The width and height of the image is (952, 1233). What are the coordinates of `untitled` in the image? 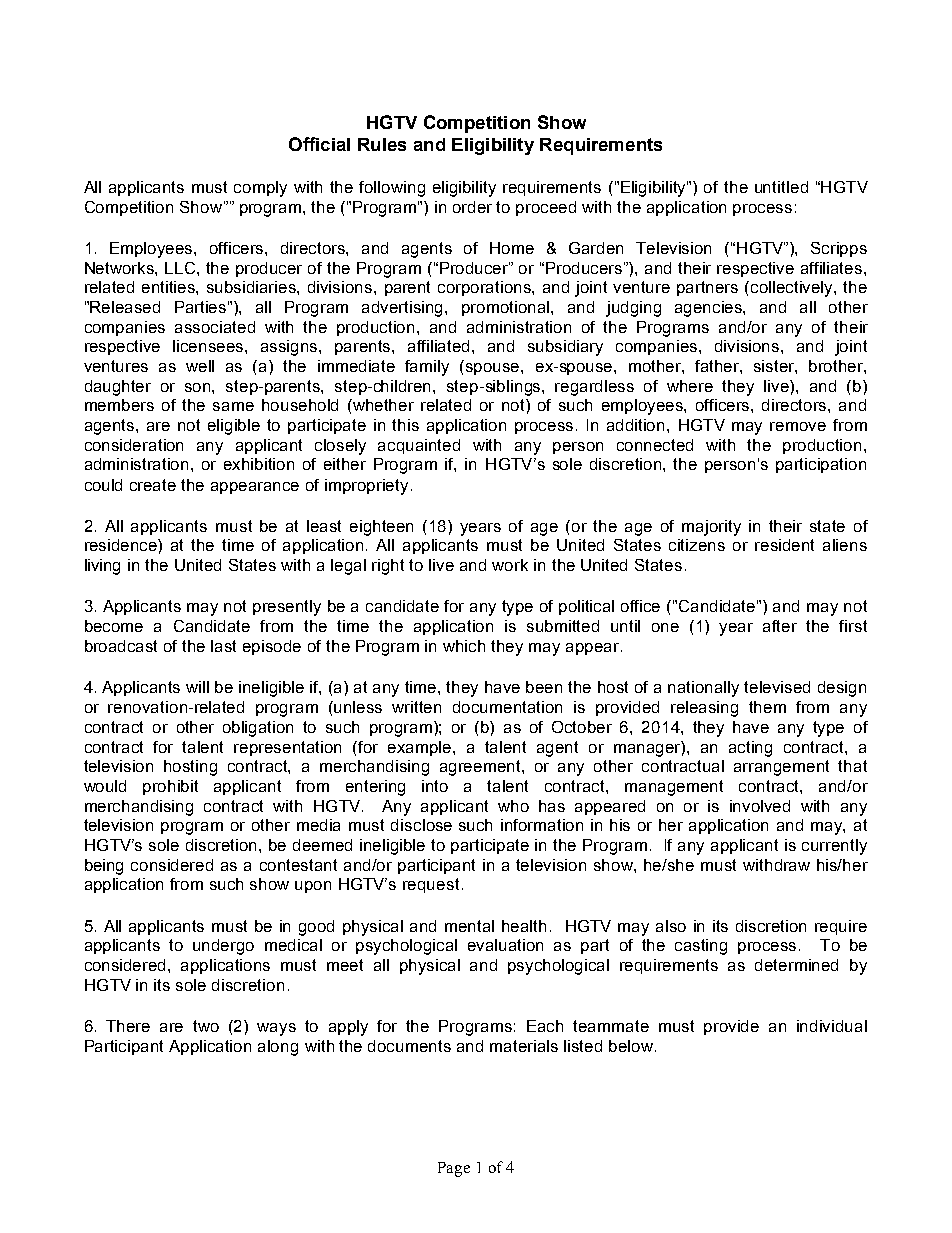 It's located at (781, 187).
